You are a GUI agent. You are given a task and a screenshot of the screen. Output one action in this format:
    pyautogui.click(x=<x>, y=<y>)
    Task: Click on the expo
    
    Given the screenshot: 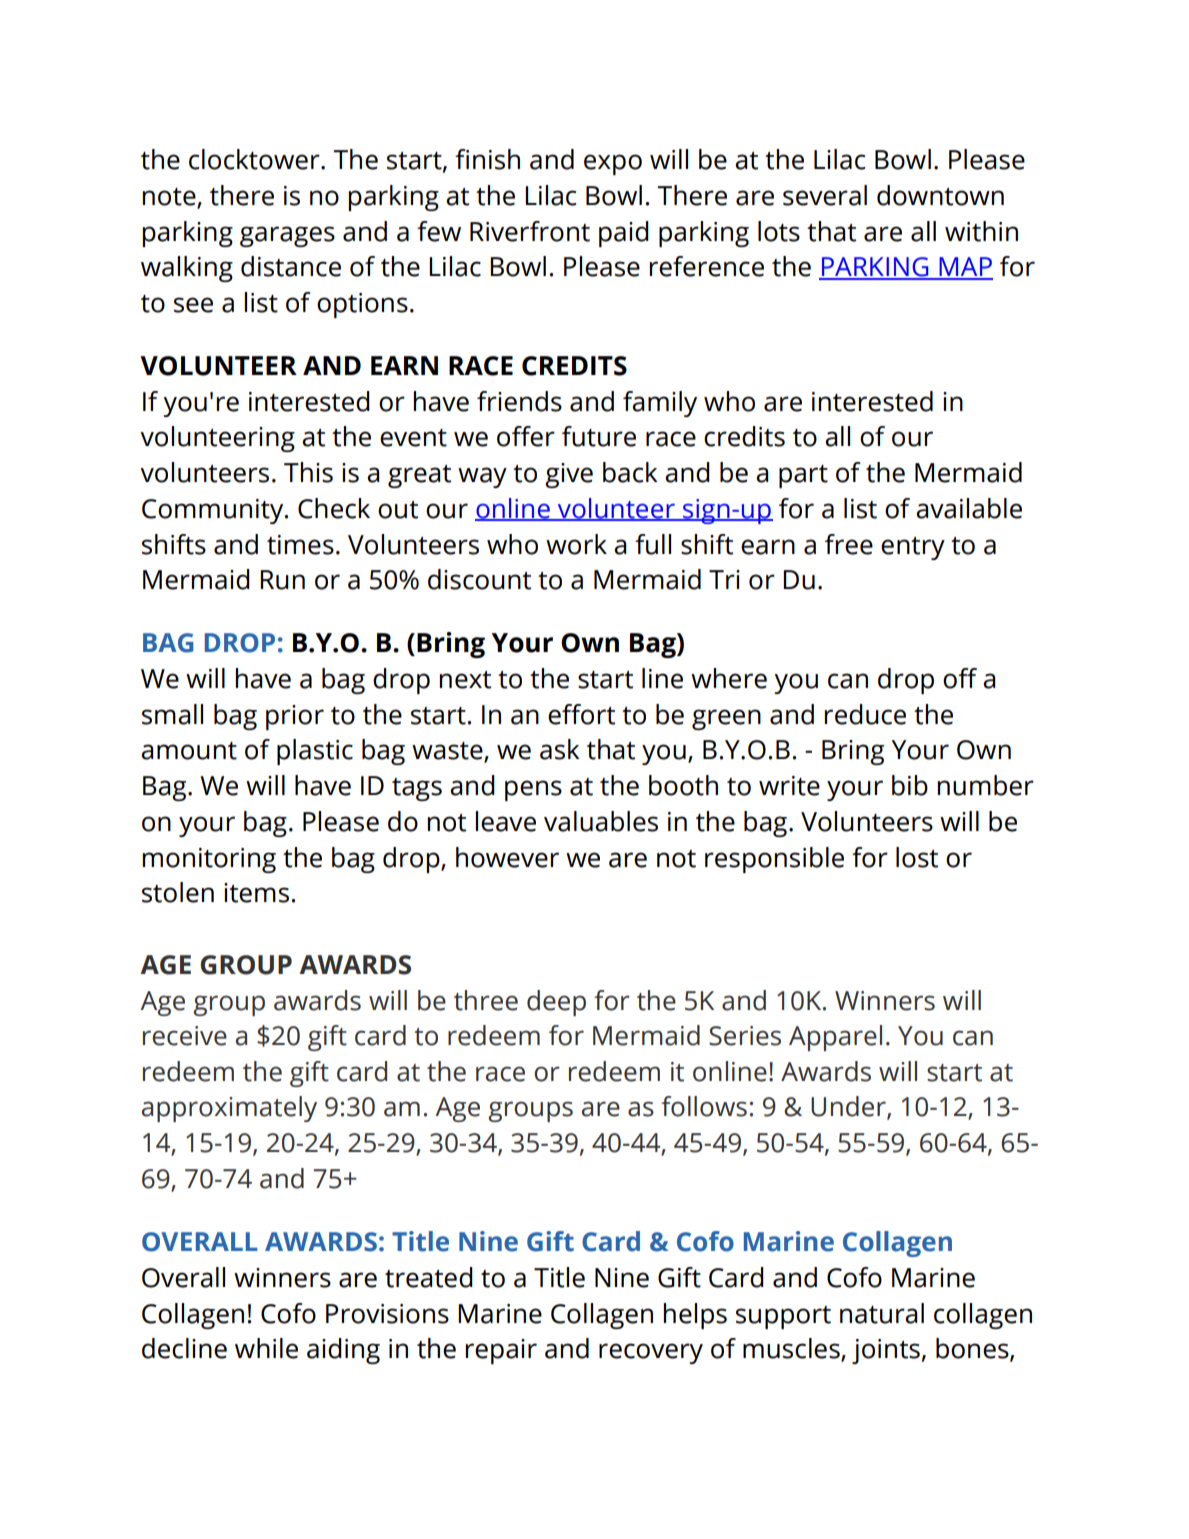 What is the action you would take?
    pyautogui.click(x=613, y=164)
